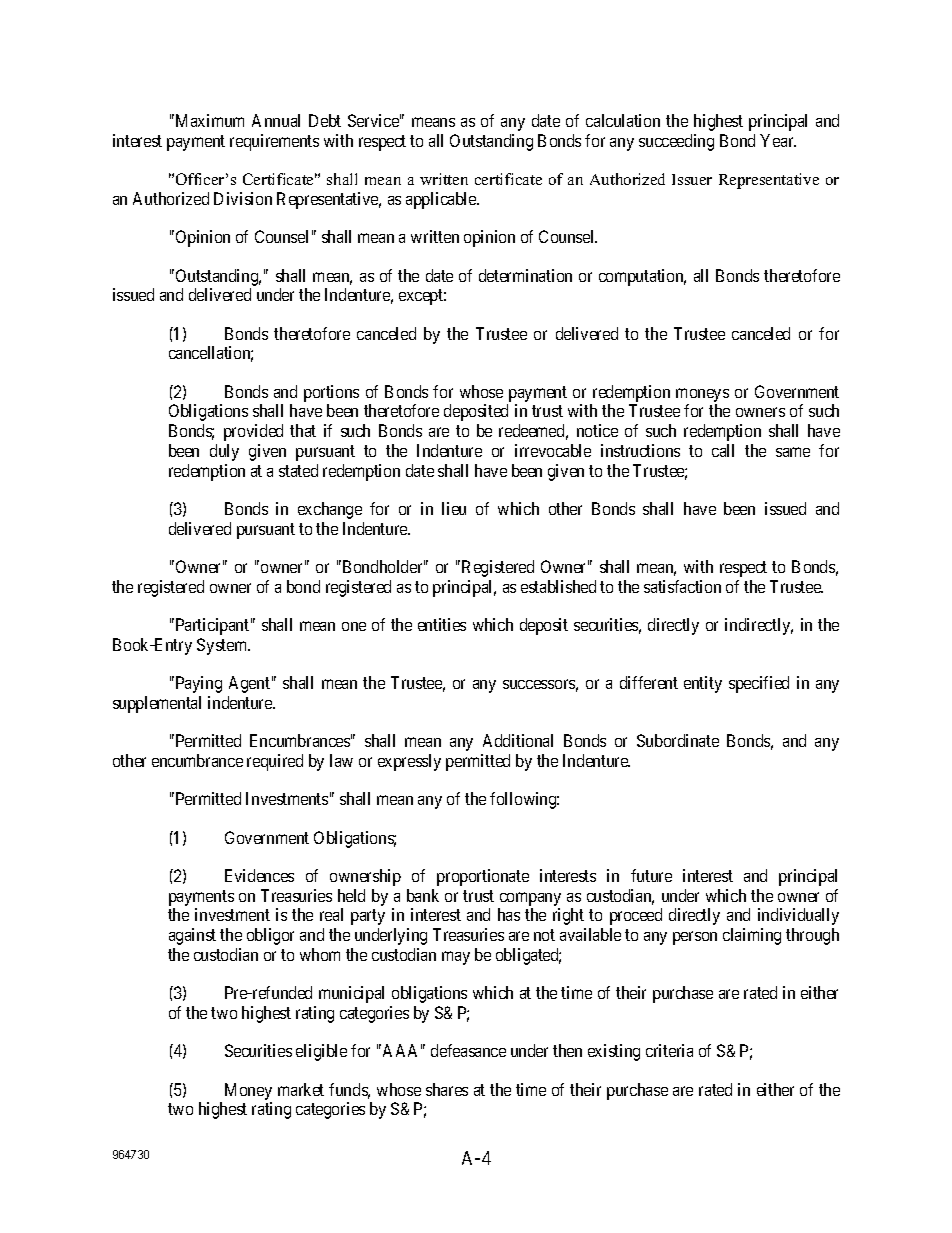 Image resolution: width=952 pixels, height=1233 pixels. Describe the element at coordinates (778, 140) in the image. I see `Year` at that location.
